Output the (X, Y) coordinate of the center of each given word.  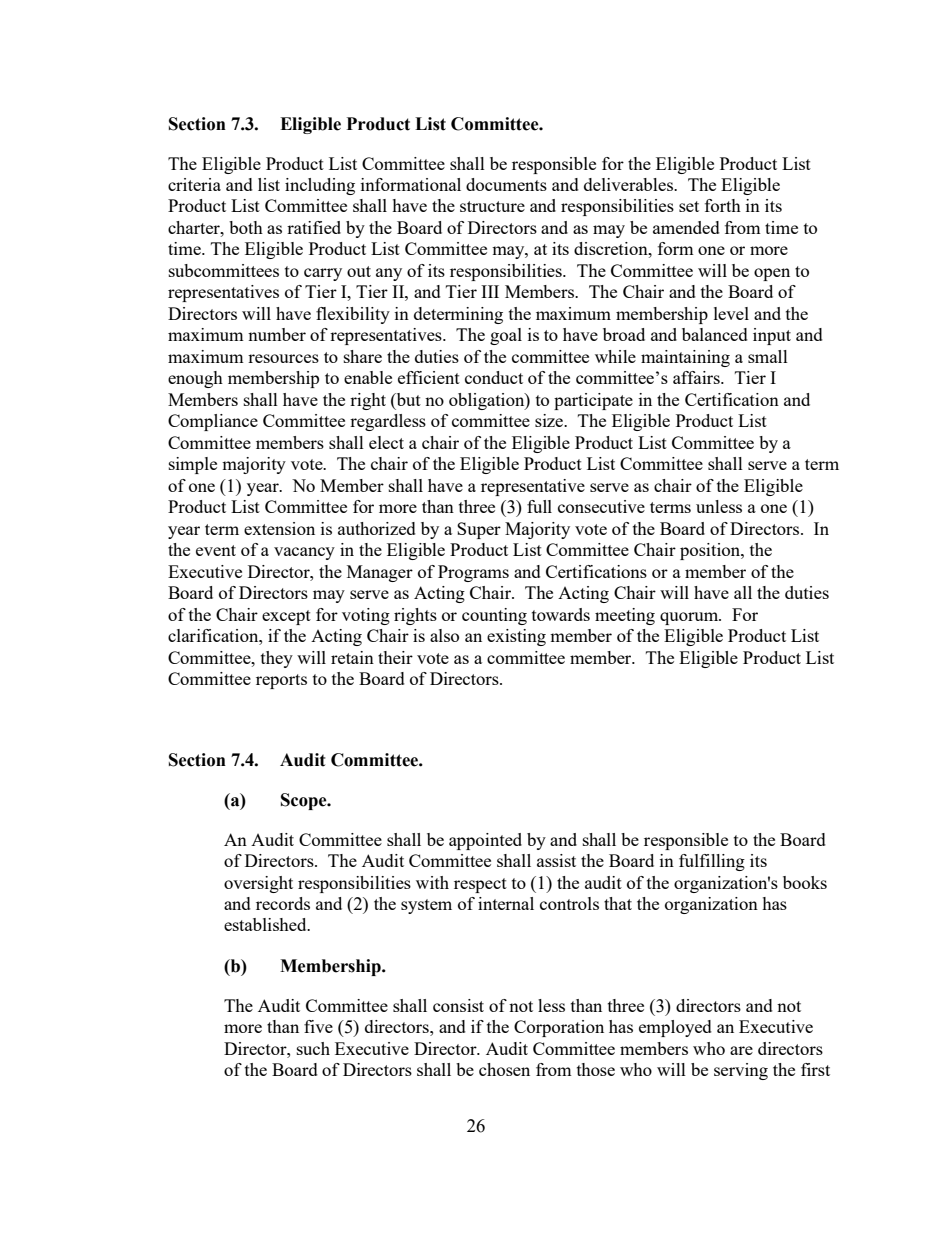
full (539, 506)
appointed (485, 841)
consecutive (601, 506)
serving (741, 1071)
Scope (305, 801)
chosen (504, 1069)
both (246, 227)
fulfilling (712, 862)
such (313, 1048)
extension (279, 528)
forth (723, 205)
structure (492, 206)
